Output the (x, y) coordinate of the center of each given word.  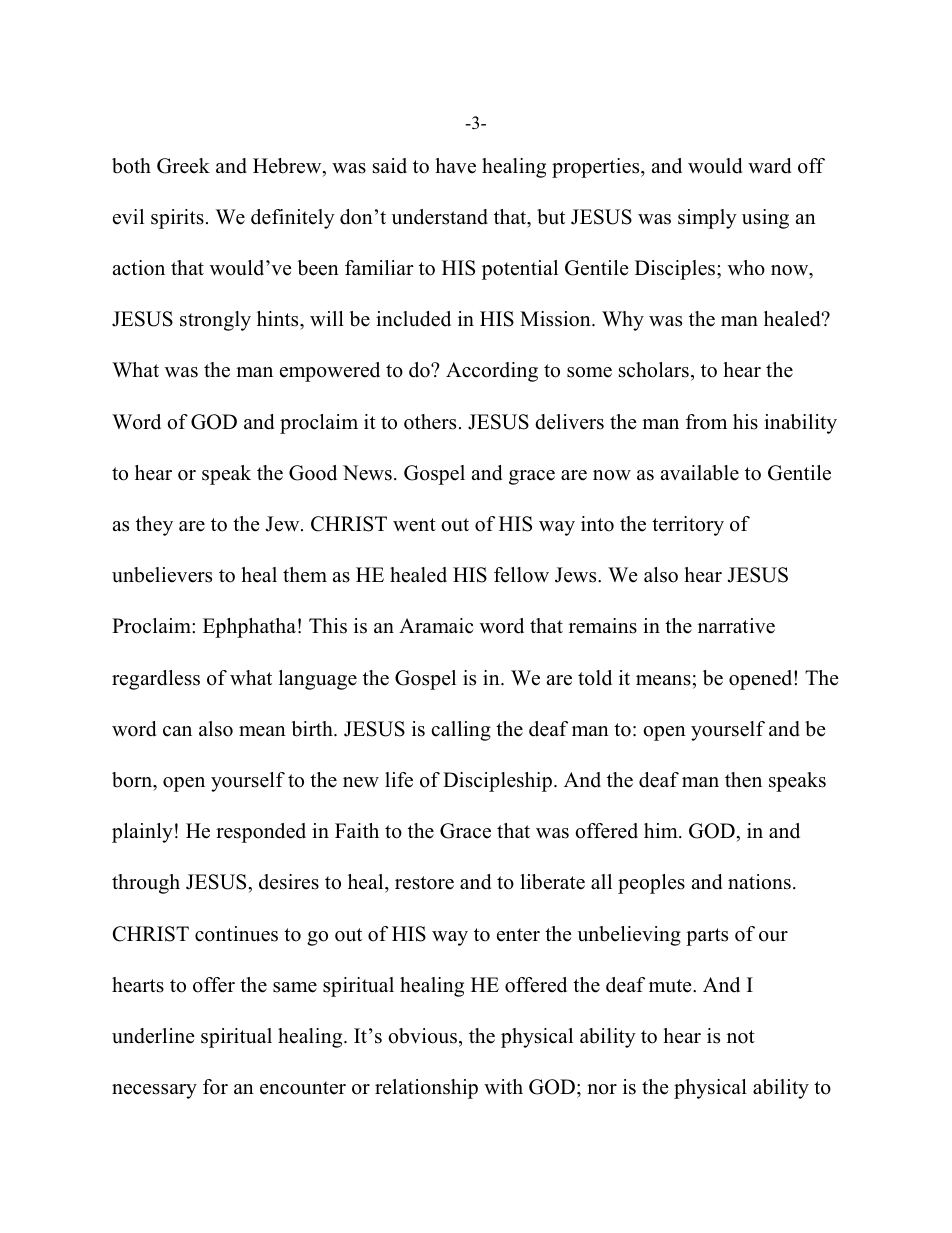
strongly (215, 321)
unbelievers (162, 575)
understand (439, 217)
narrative (736, 626)
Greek (183, 166)
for (215, 1087)
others (430, 422)
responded (261, 833)
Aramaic (436, 626)
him (662, 830)
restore (424, 883)
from (706, 422)
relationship (426, 1089)
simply (707, 219)
